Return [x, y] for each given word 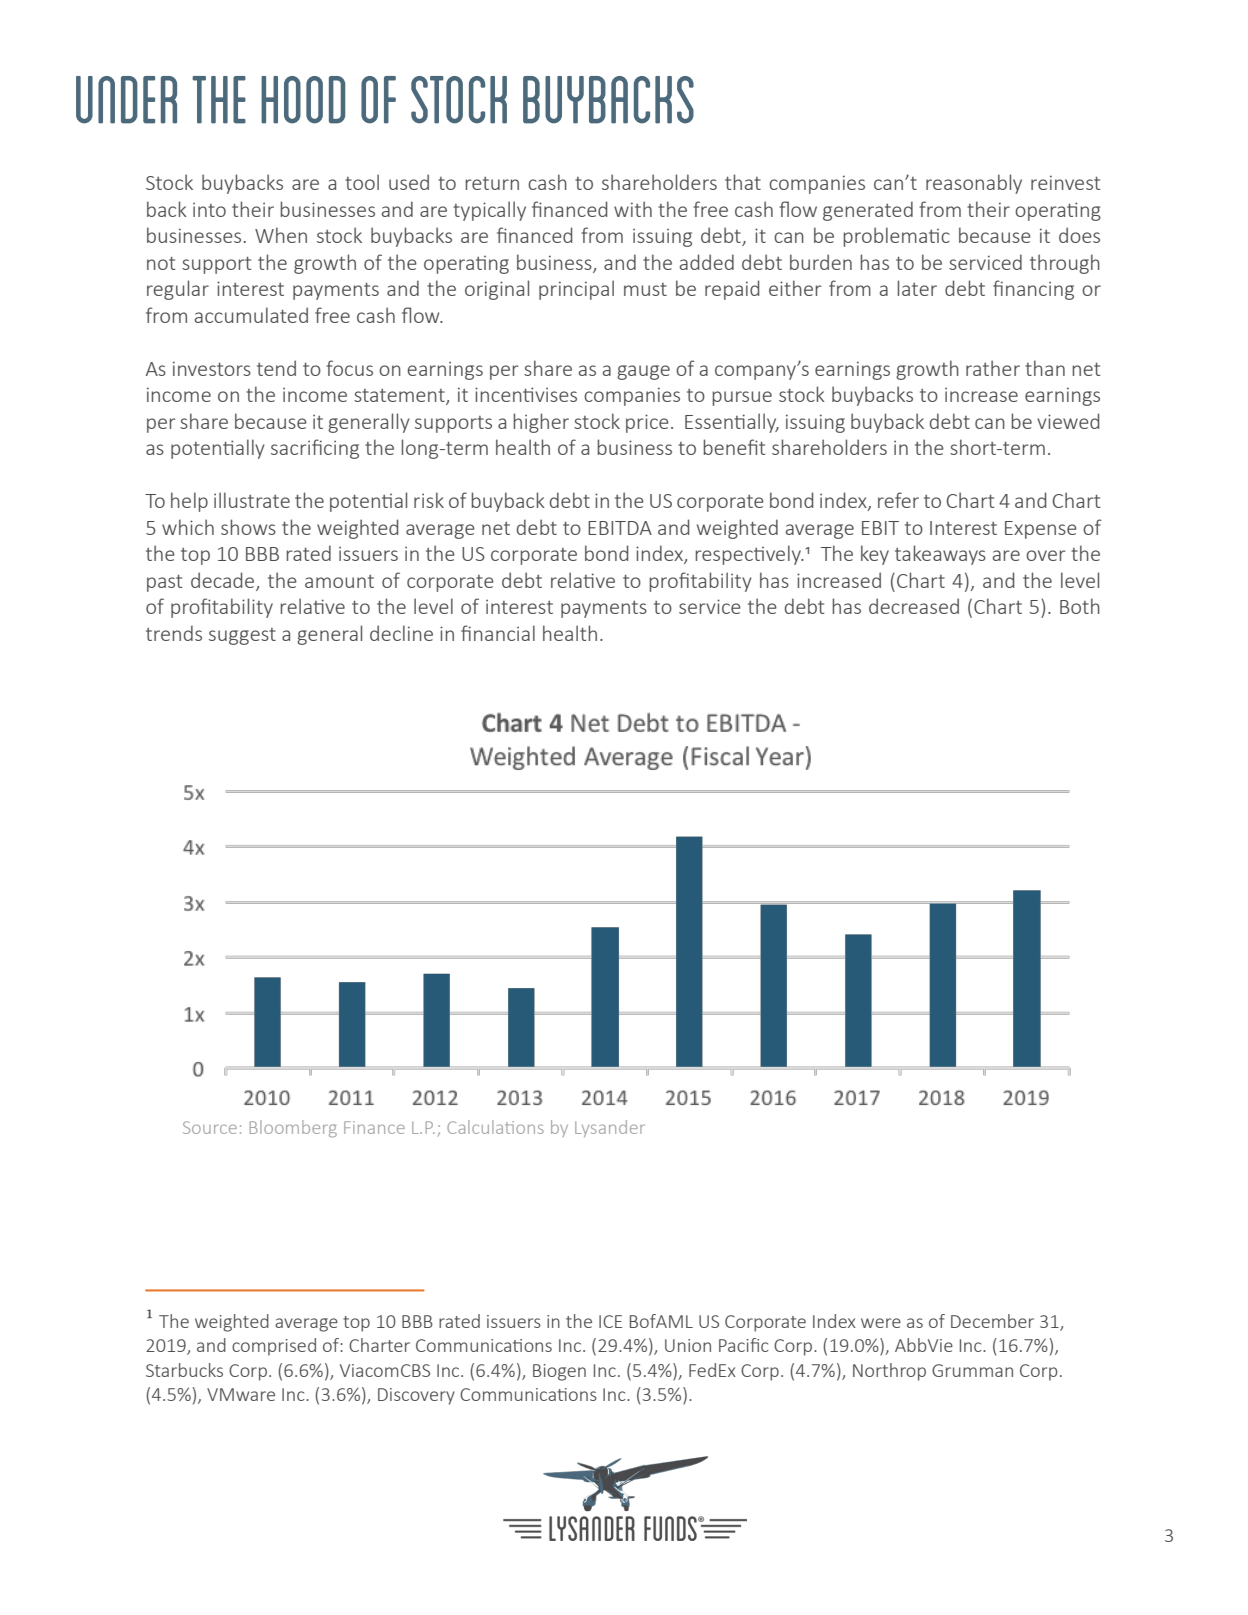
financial [498, 633]
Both [1080, 606]
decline [401, 633]
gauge [643, 372]
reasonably [974, 184]
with [633, 209]
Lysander [610, 1128]
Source [210, 1127]
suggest [242, 636]
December [992, 1321]
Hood [303, 100]
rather [993, 368]
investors [212, 368]
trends [174, 633]
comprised [274, 1347]
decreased [914, 606]
